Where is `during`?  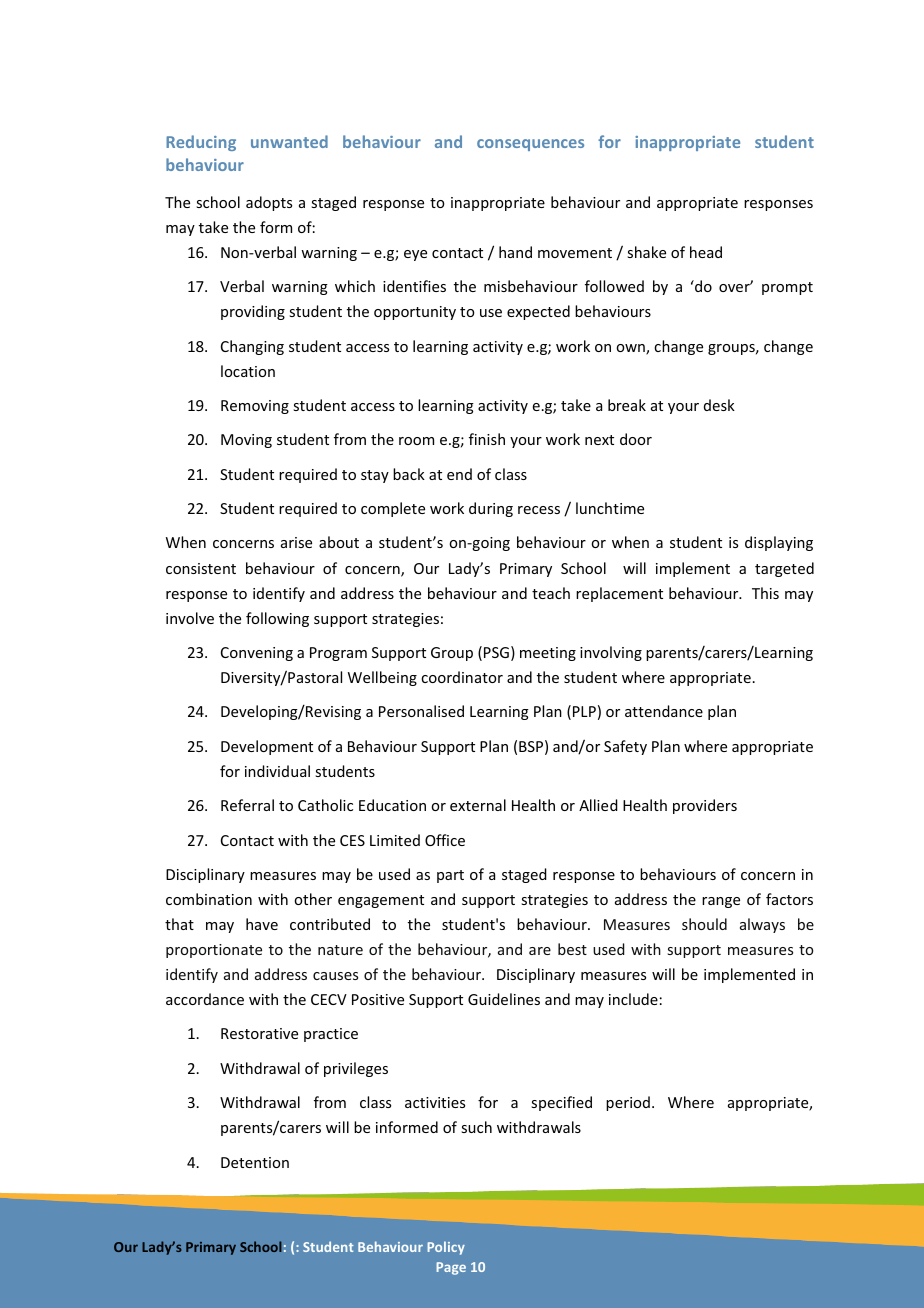 during is located at coordinates (491, 509).
